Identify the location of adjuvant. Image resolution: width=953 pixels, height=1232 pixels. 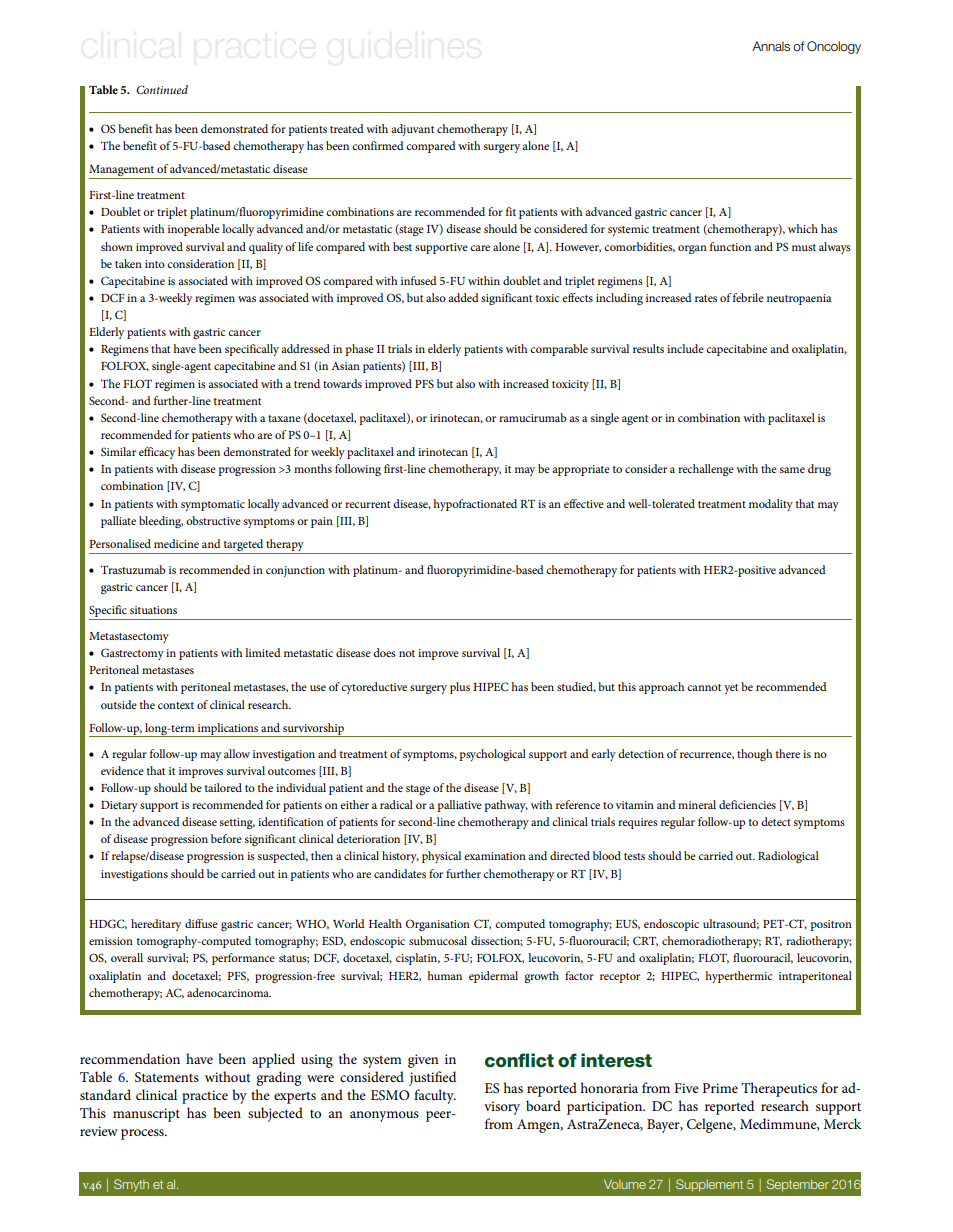
(412, 130).
